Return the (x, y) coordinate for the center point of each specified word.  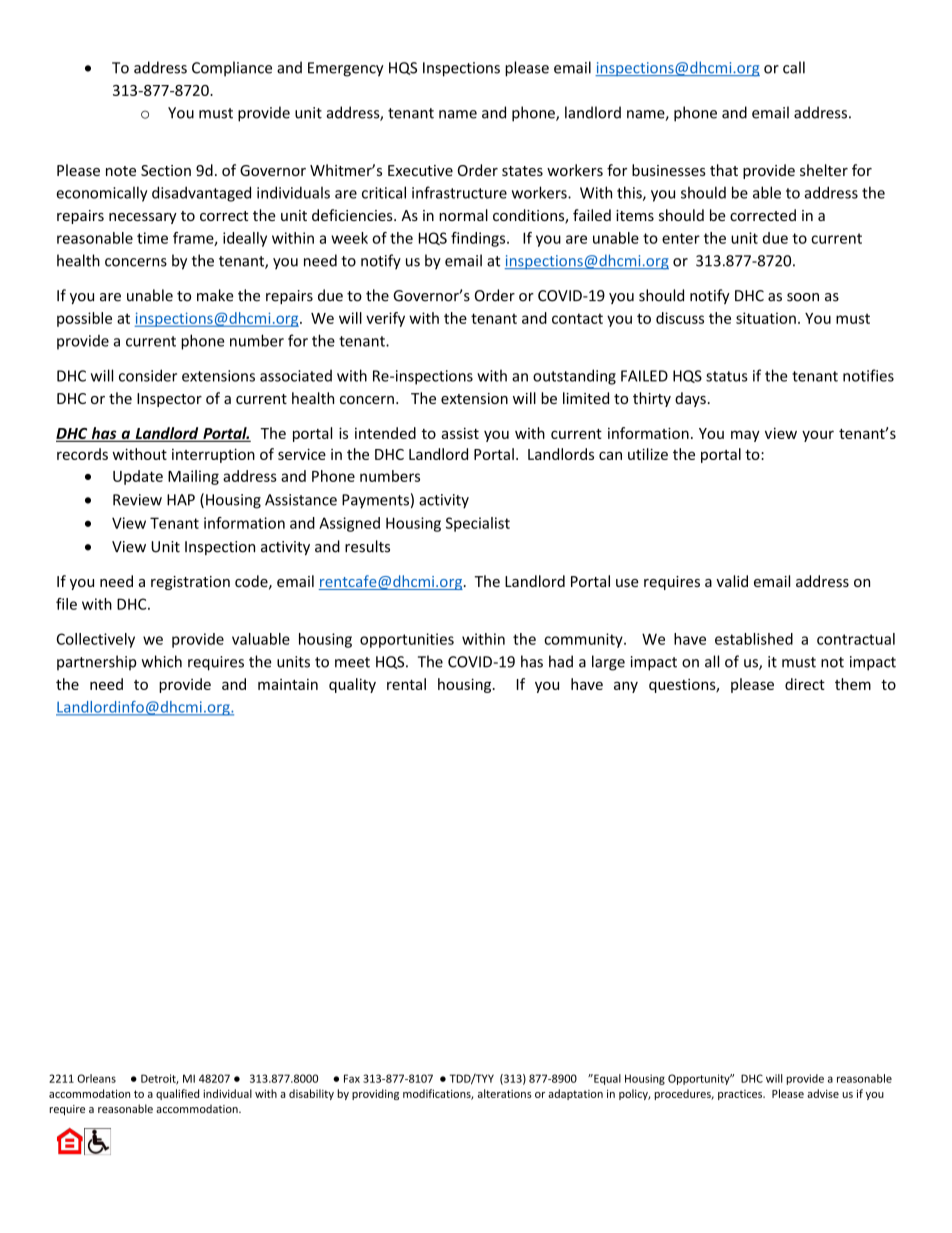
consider (148, 375)
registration (190, 583)
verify (385, 319)
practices (741, 1095)
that (724, 170)
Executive (420, 170)
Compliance (232, 69)
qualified (177, 1094)
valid (732, 581)
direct (805, 684)
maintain (288, 684)
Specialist (478, 524)
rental (406, 684)
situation (766, 318)
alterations (505, 1093)
